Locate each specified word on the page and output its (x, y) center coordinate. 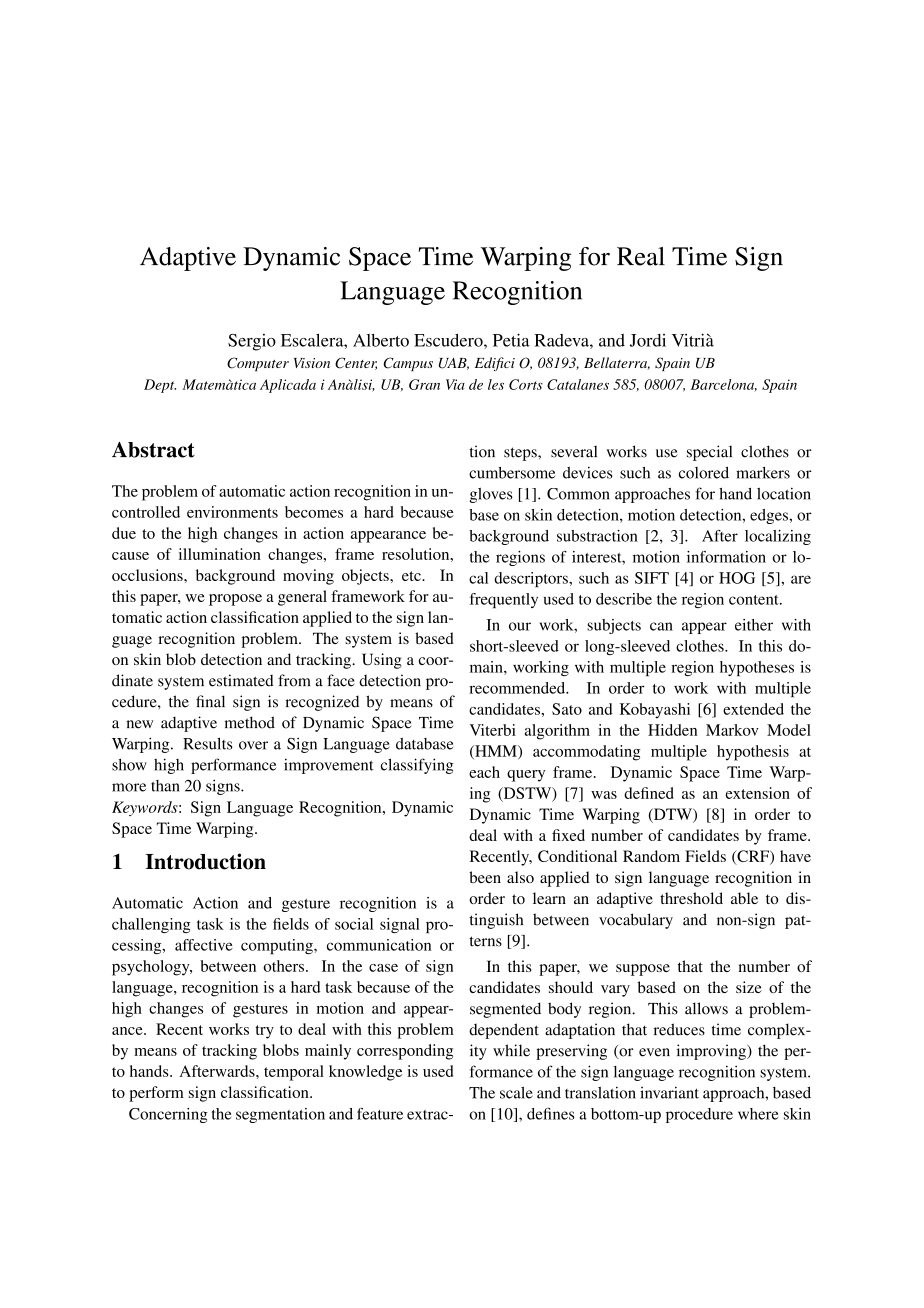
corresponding (405, 1052)
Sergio (252, 342)
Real (641, 256)
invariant (669, 1092)
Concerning (168, 1115)
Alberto (381, 340)
